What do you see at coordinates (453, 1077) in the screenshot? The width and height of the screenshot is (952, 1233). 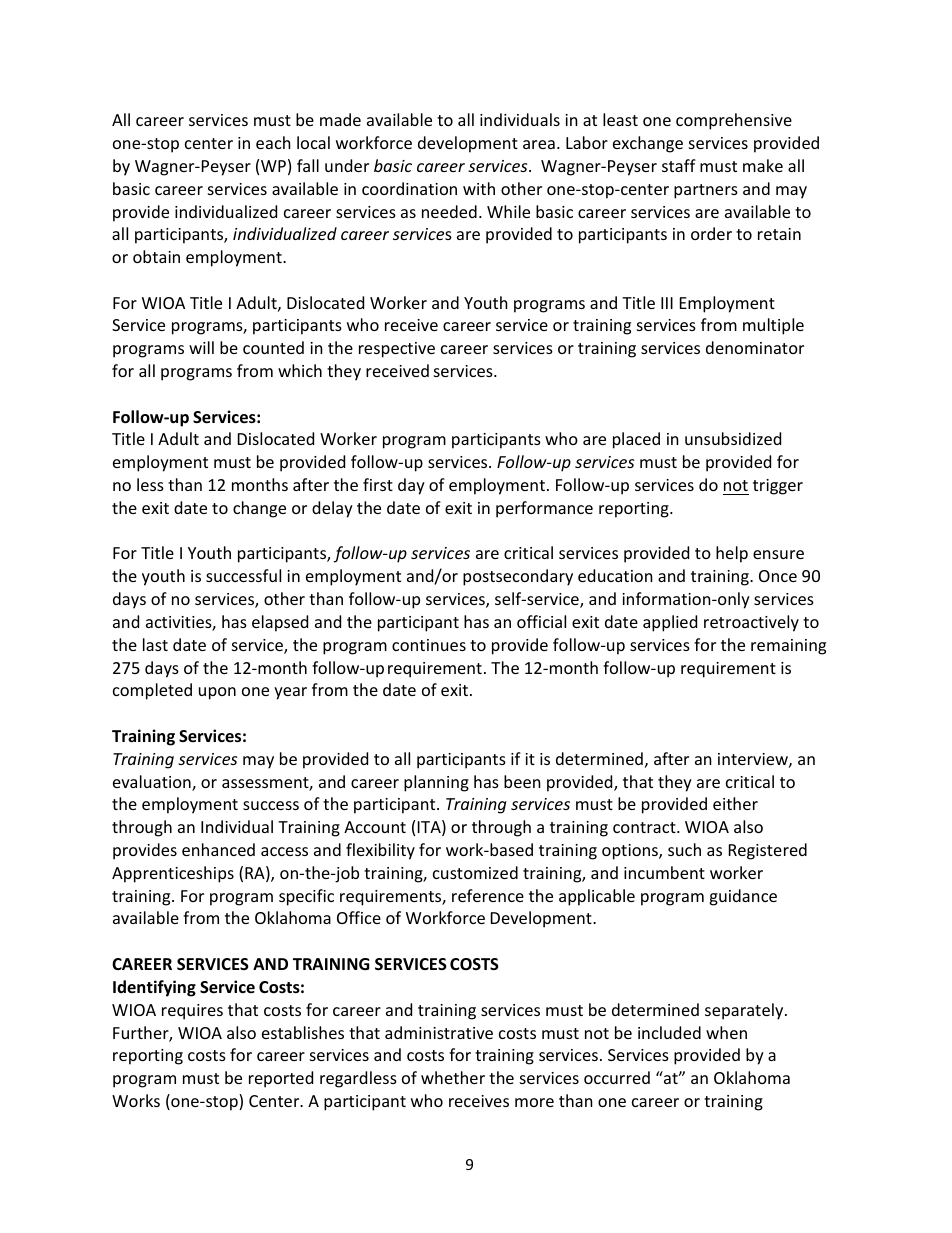 I see `whether` at bounding box center [453, 1077].
